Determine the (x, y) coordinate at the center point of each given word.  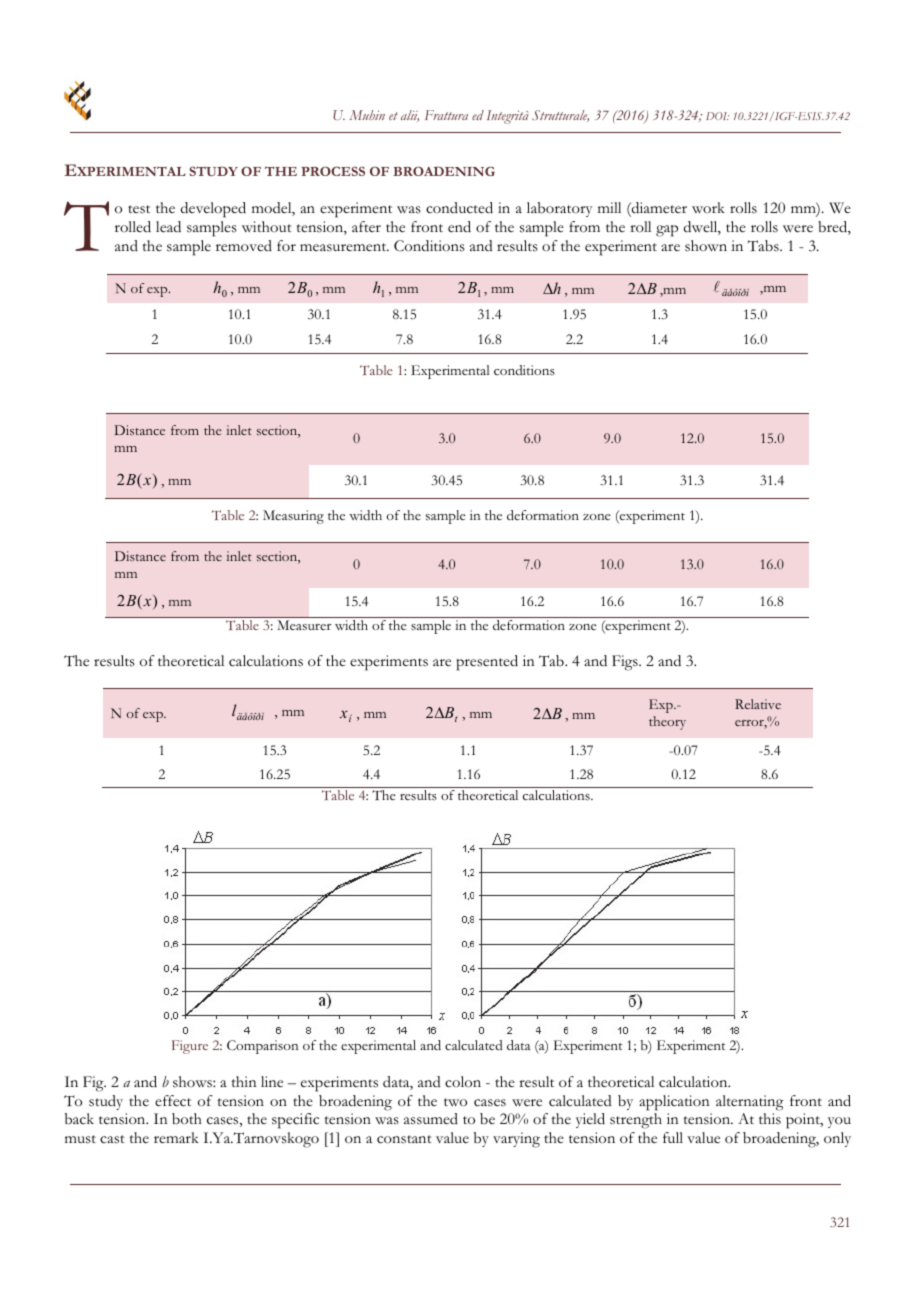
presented (487, 663)
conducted (459, 208)
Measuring (293, 517)
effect (173, 1101)
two (455, 1102)
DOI (717, 116)
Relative (758, 704)
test (139, 209)
